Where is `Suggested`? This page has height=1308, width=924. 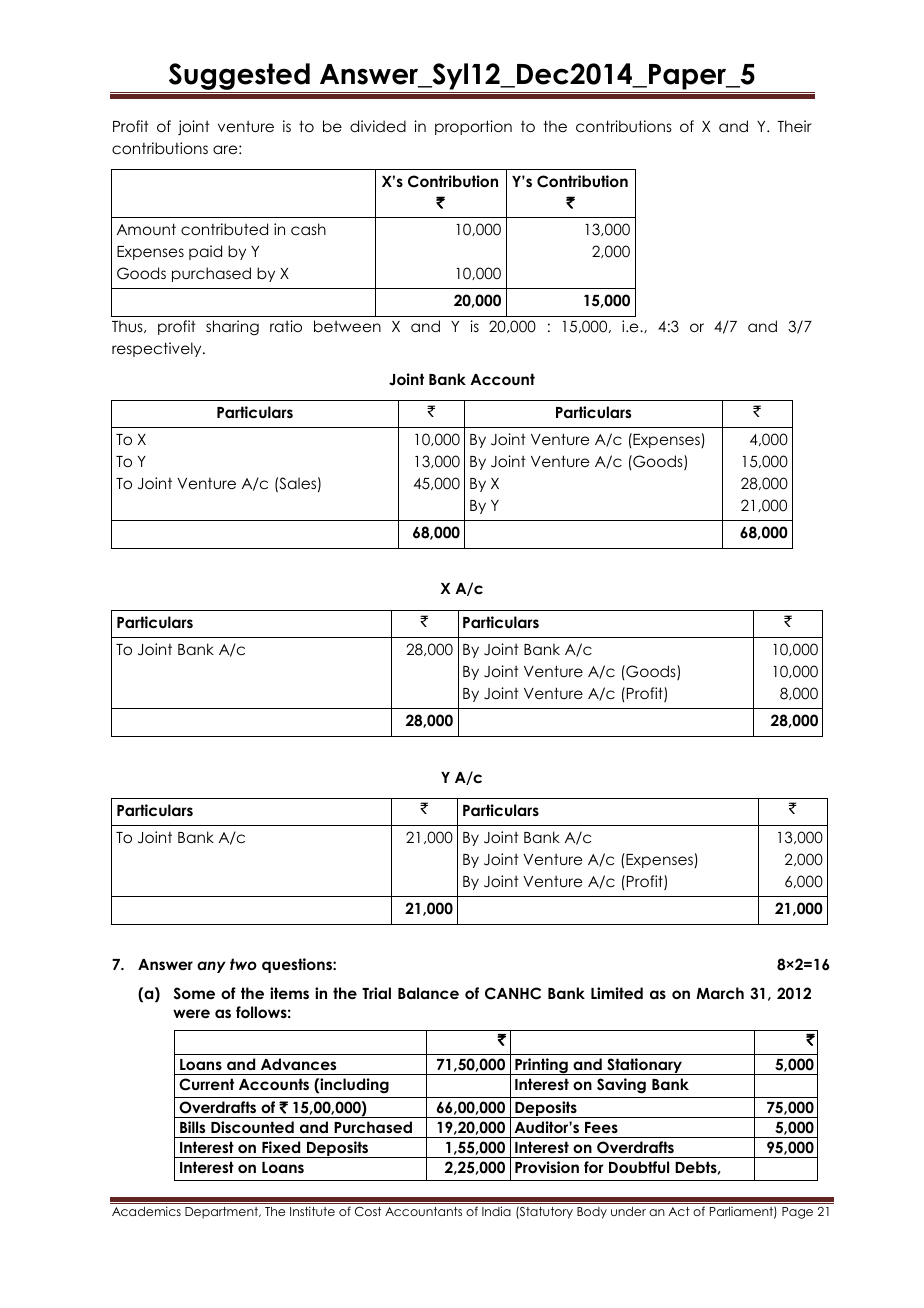
Suggested is located at coordinates (239, 78).
